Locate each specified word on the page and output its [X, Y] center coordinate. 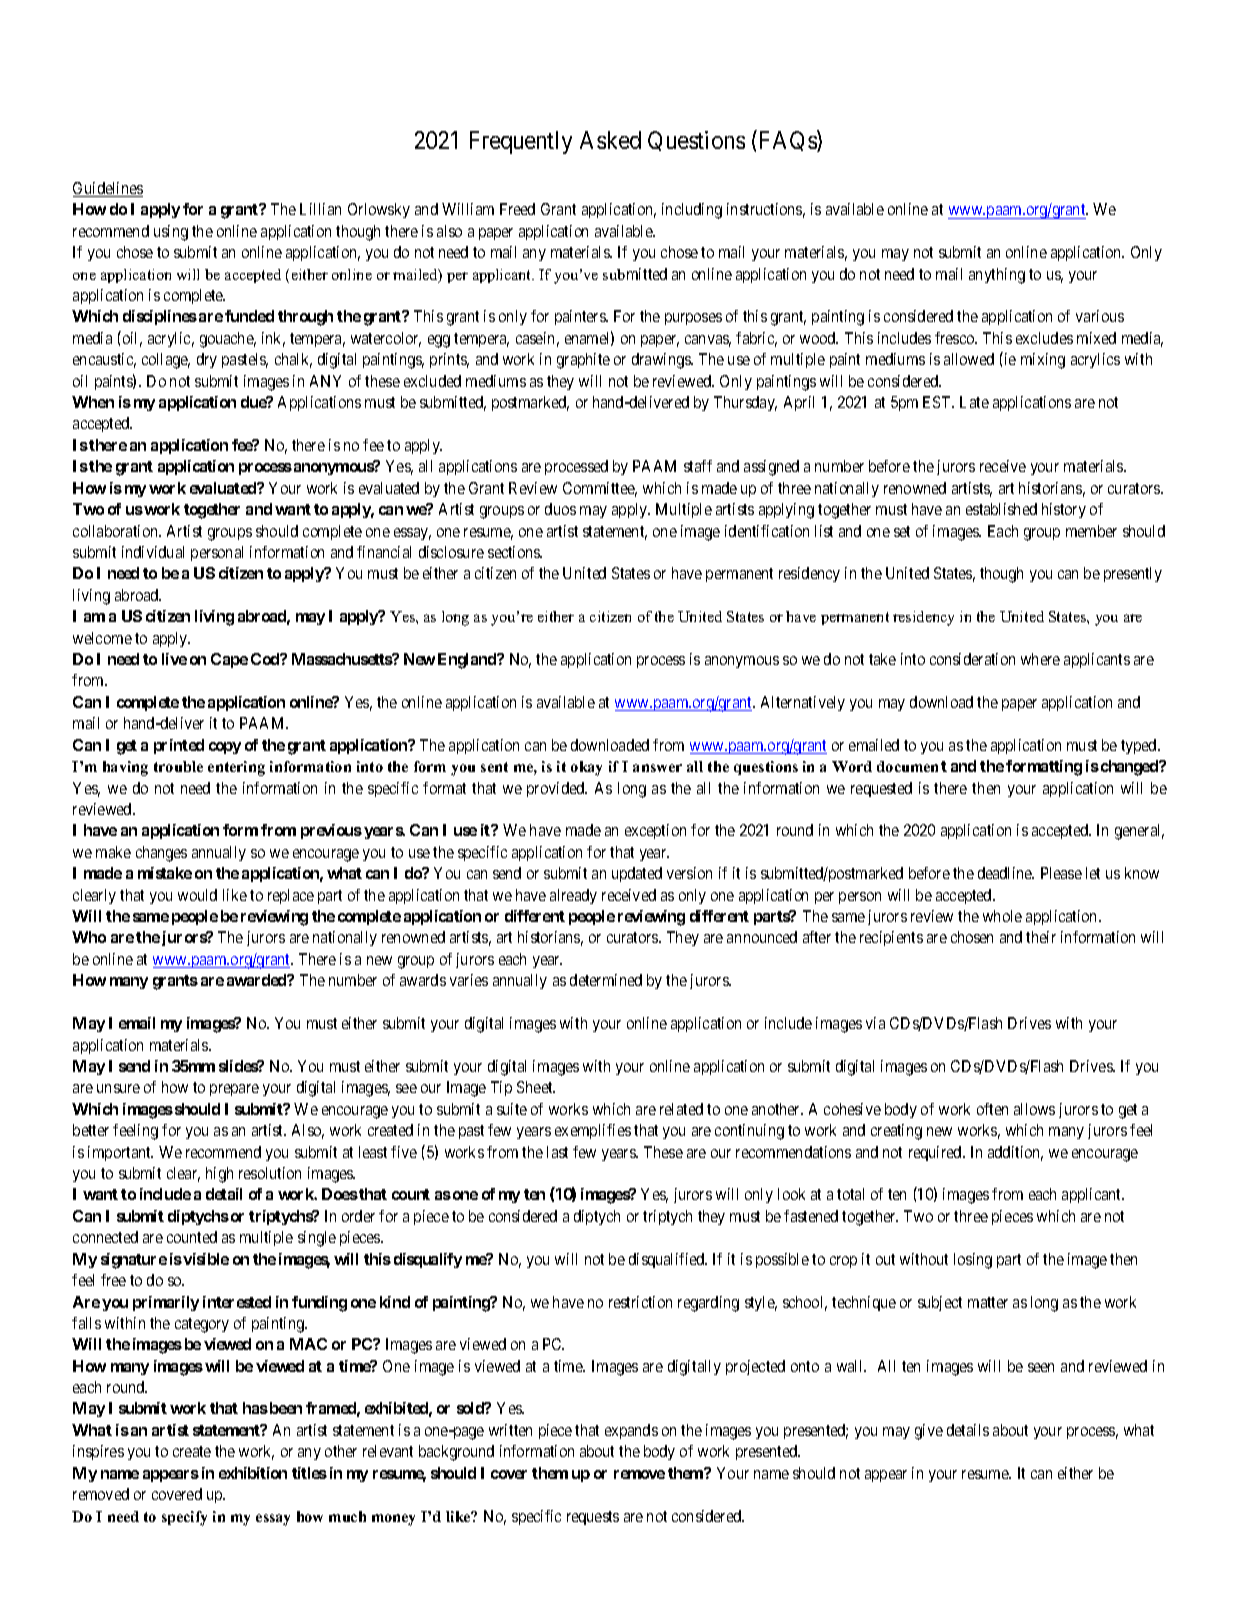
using [171, 233]
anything [997, 276]
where [1040, 659]
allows [1034, 1109]
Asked [610, 140]
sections [515, 552]
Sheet [536, 1087]
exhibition [253, 1473]
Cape [229, 660]
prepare [234, 1090]
